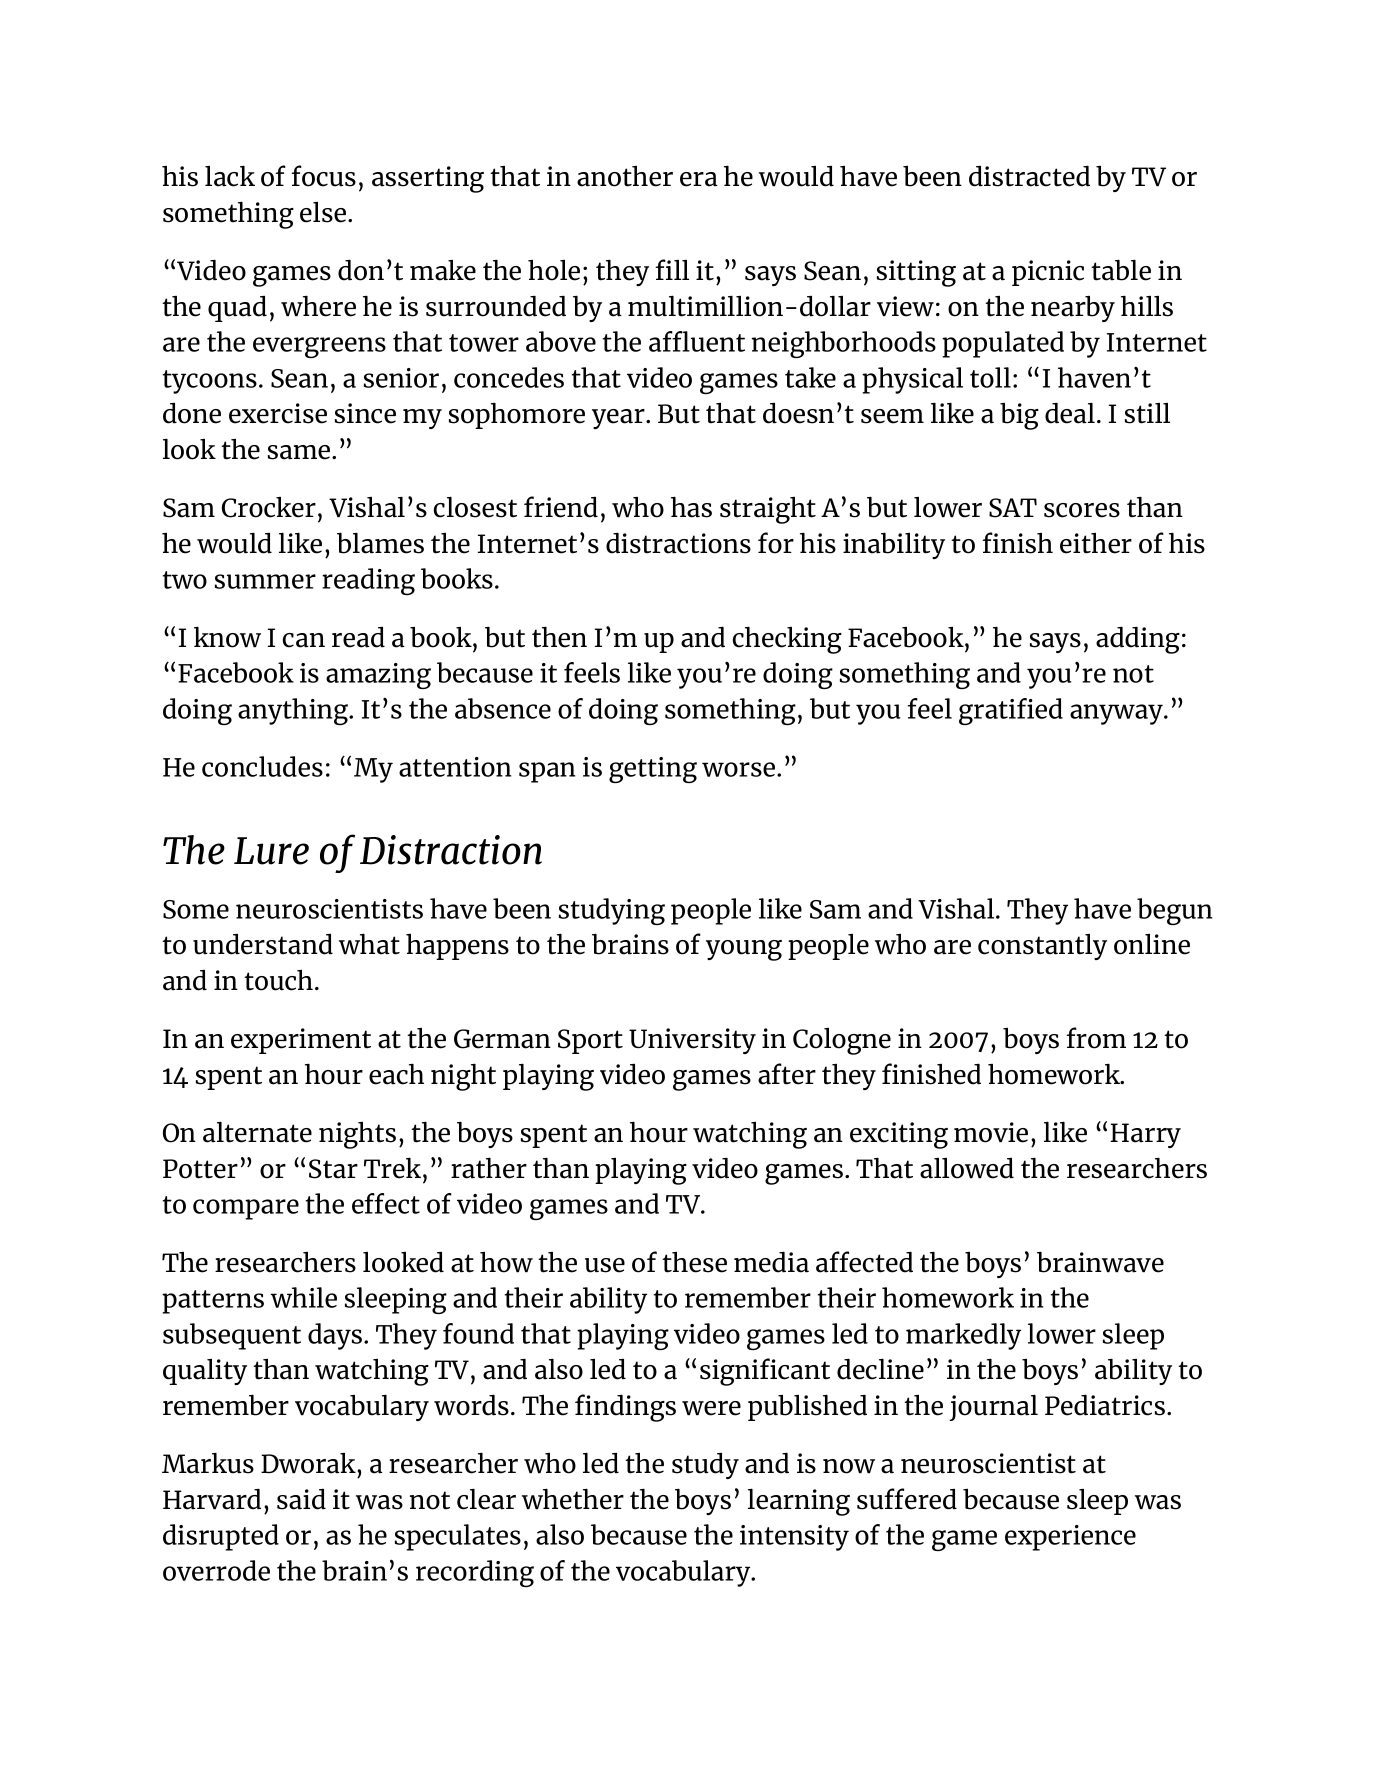  What do you see at coordinates (271, 851) in the document?
I see `Lure` at bounding box center [271, 851].
